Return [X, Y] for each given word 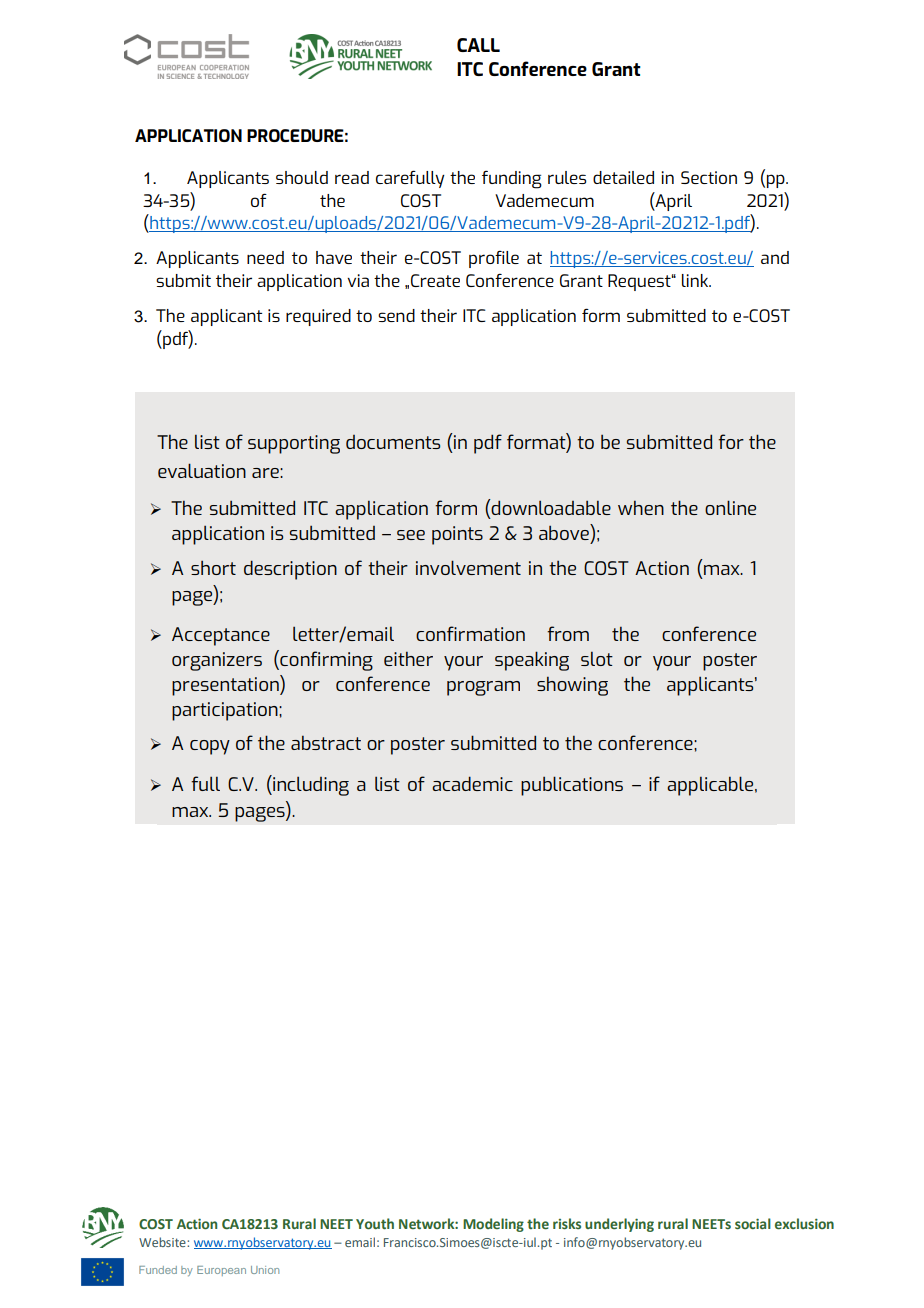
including [310, 785]
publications [572, 786]
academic [472, 783]
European [221, 1271]
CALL [478, 45]
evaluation [202, 470]
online [730, 507]
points [457, 535]
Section [709, 177]
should [302, 177]
